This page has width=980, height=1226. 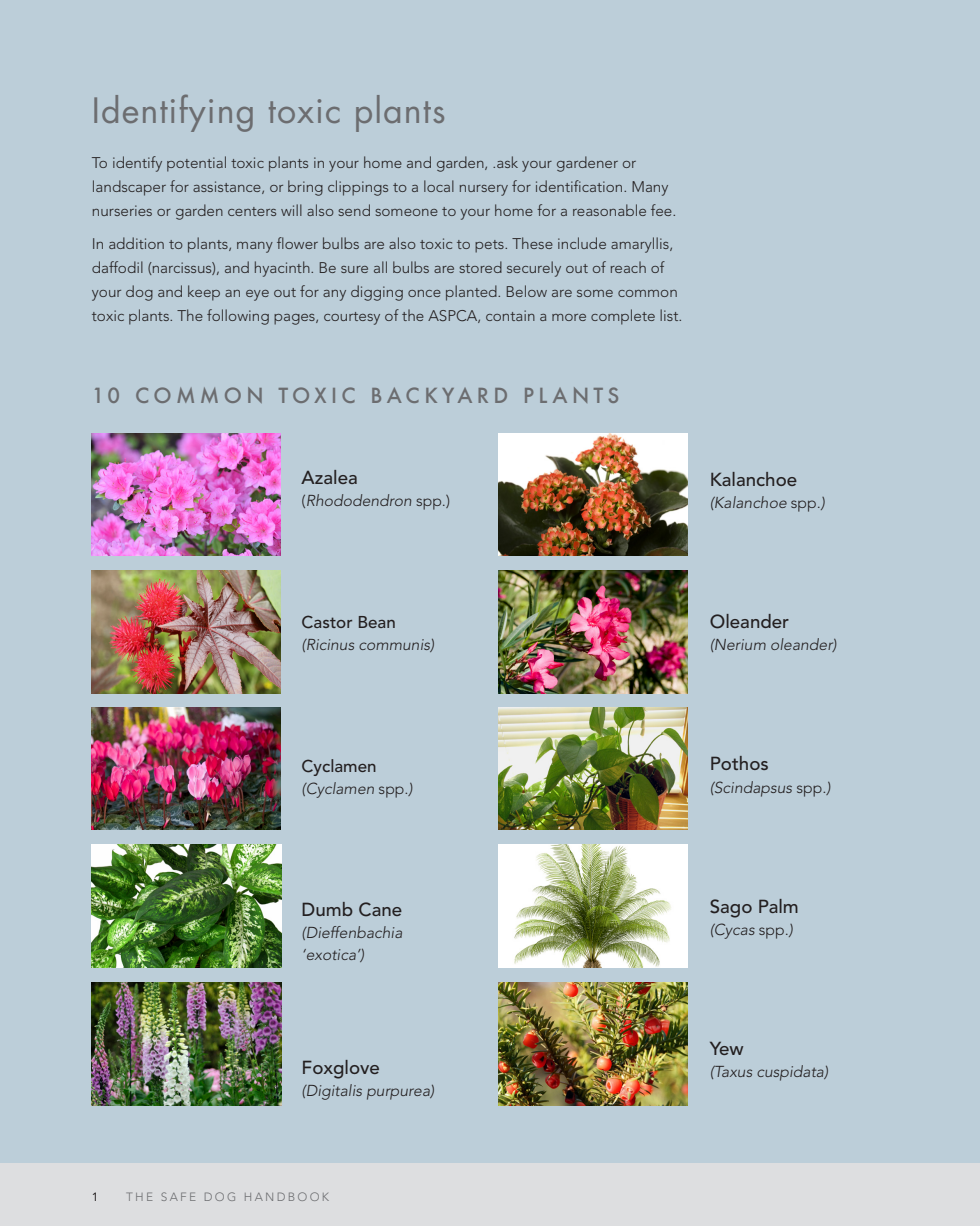 What do you see at coordinates (329, 477) in the page?
I see `Azalea` at bounding box center [329, 477].
